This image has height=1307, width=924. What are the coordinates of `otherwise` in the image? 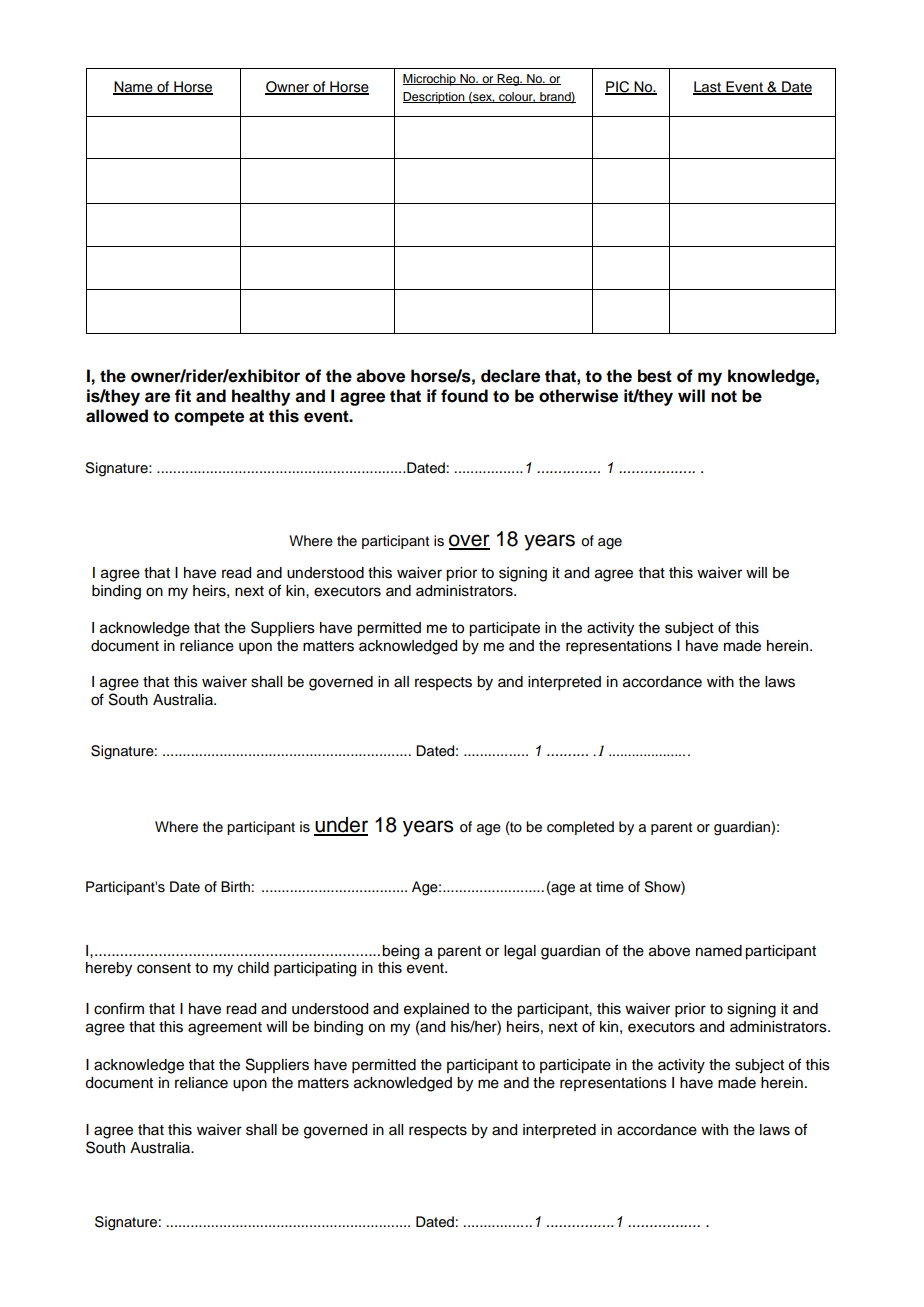 It's located at (578, 396).
